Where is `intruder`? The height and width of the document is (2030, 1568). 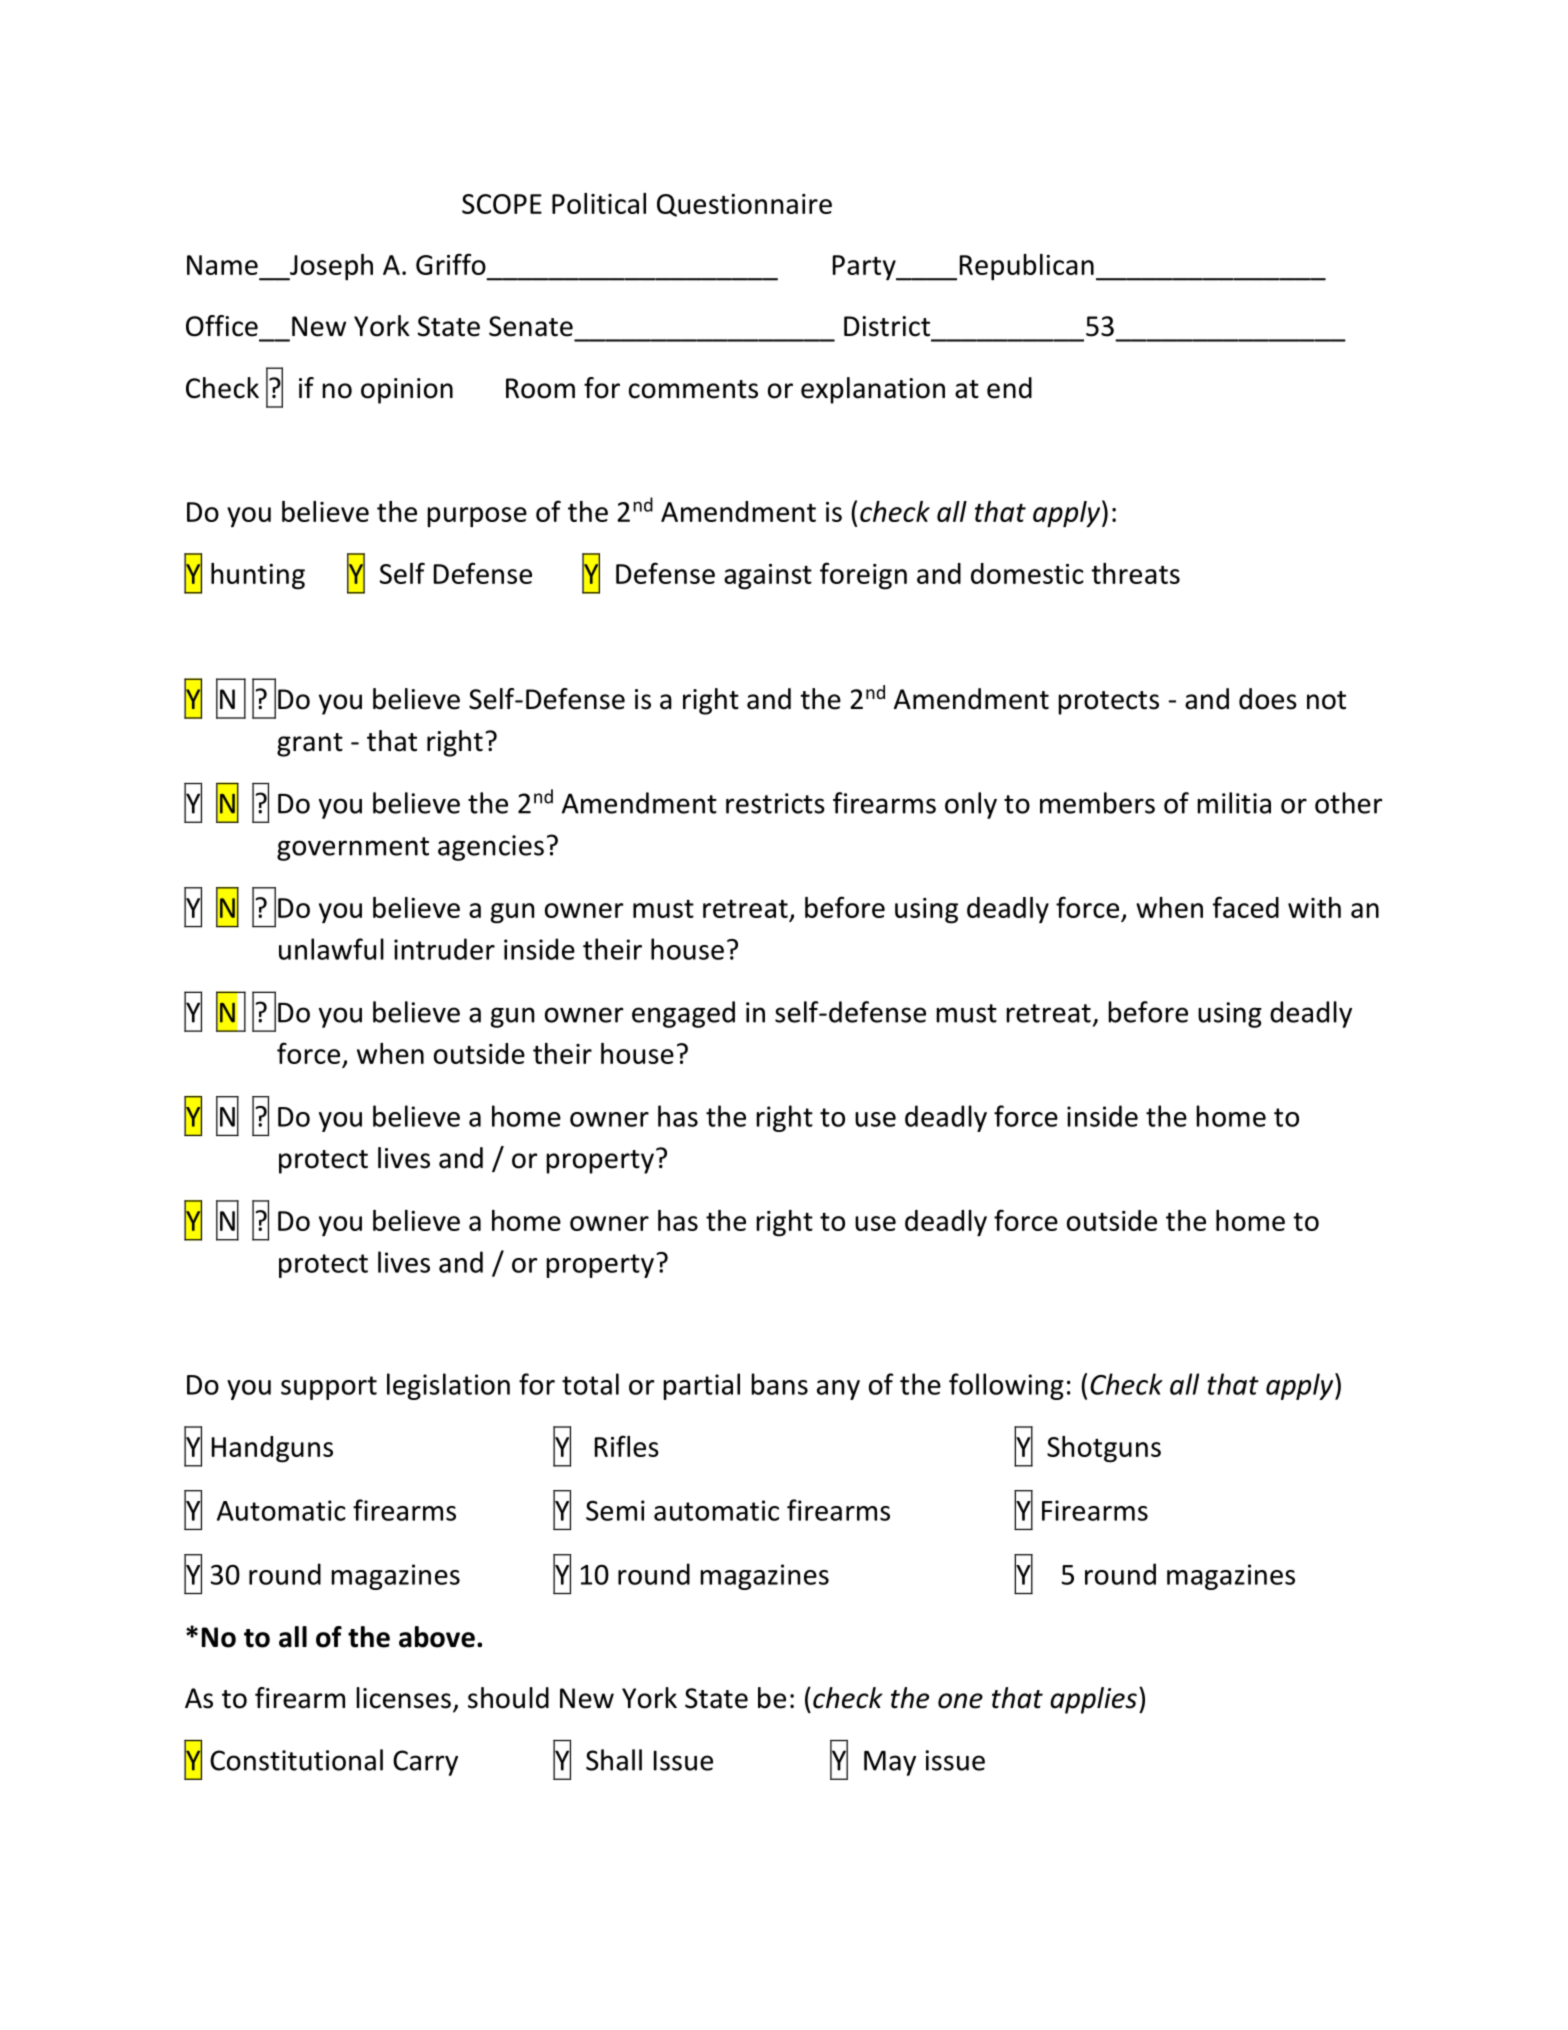
intruder is located at coordinates (444, 949).
